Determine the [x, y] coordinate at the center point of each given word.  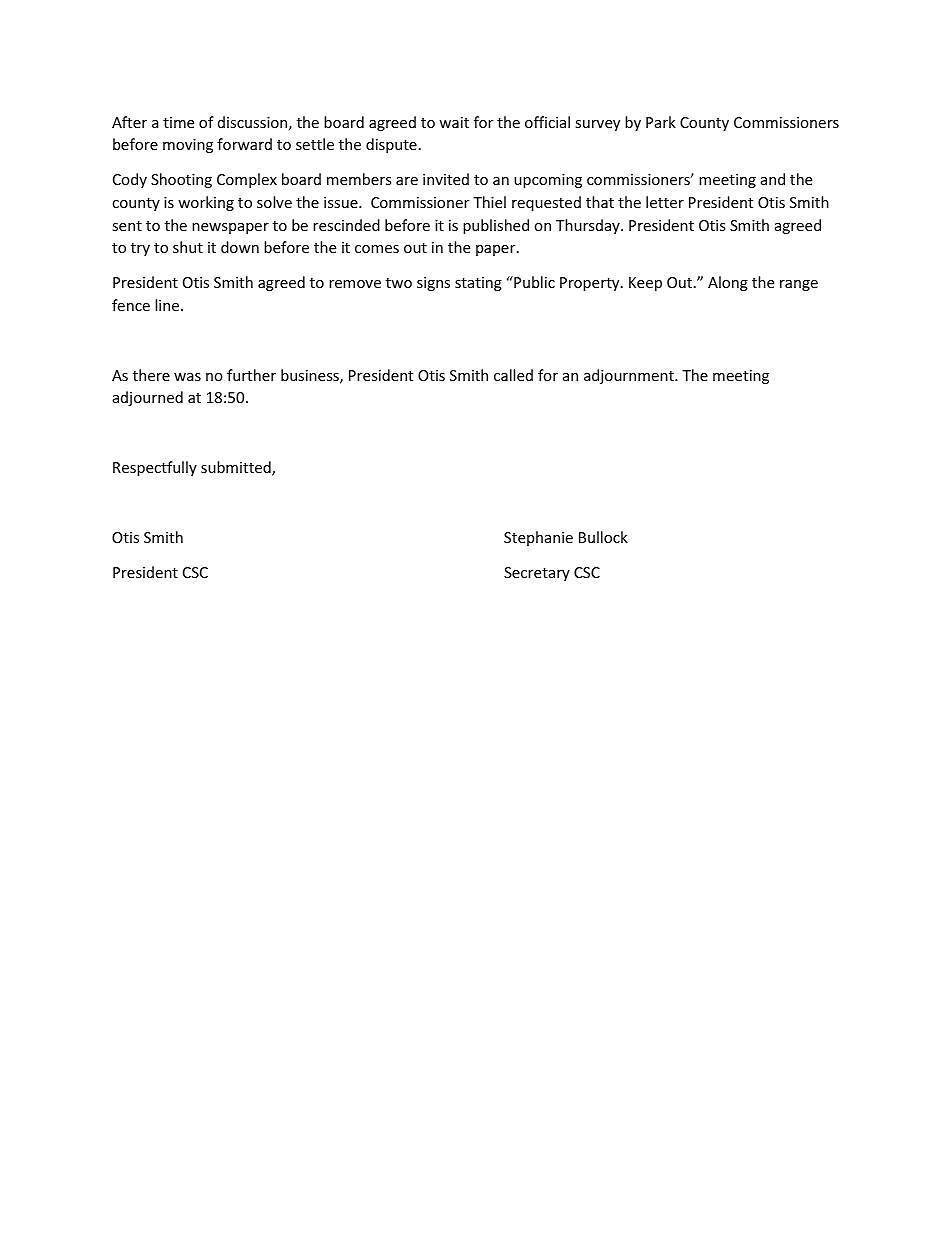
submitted [237, 468]
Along [728, 283]
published [496, 226]
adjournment [630, 376]
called [513, 375]
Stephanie [538, 538]
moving [188, 146]
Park [661, 122]
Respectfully [155, 468]
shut [188, 247]
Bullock [603, 537]
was [187, 377]
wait [454, 122]
